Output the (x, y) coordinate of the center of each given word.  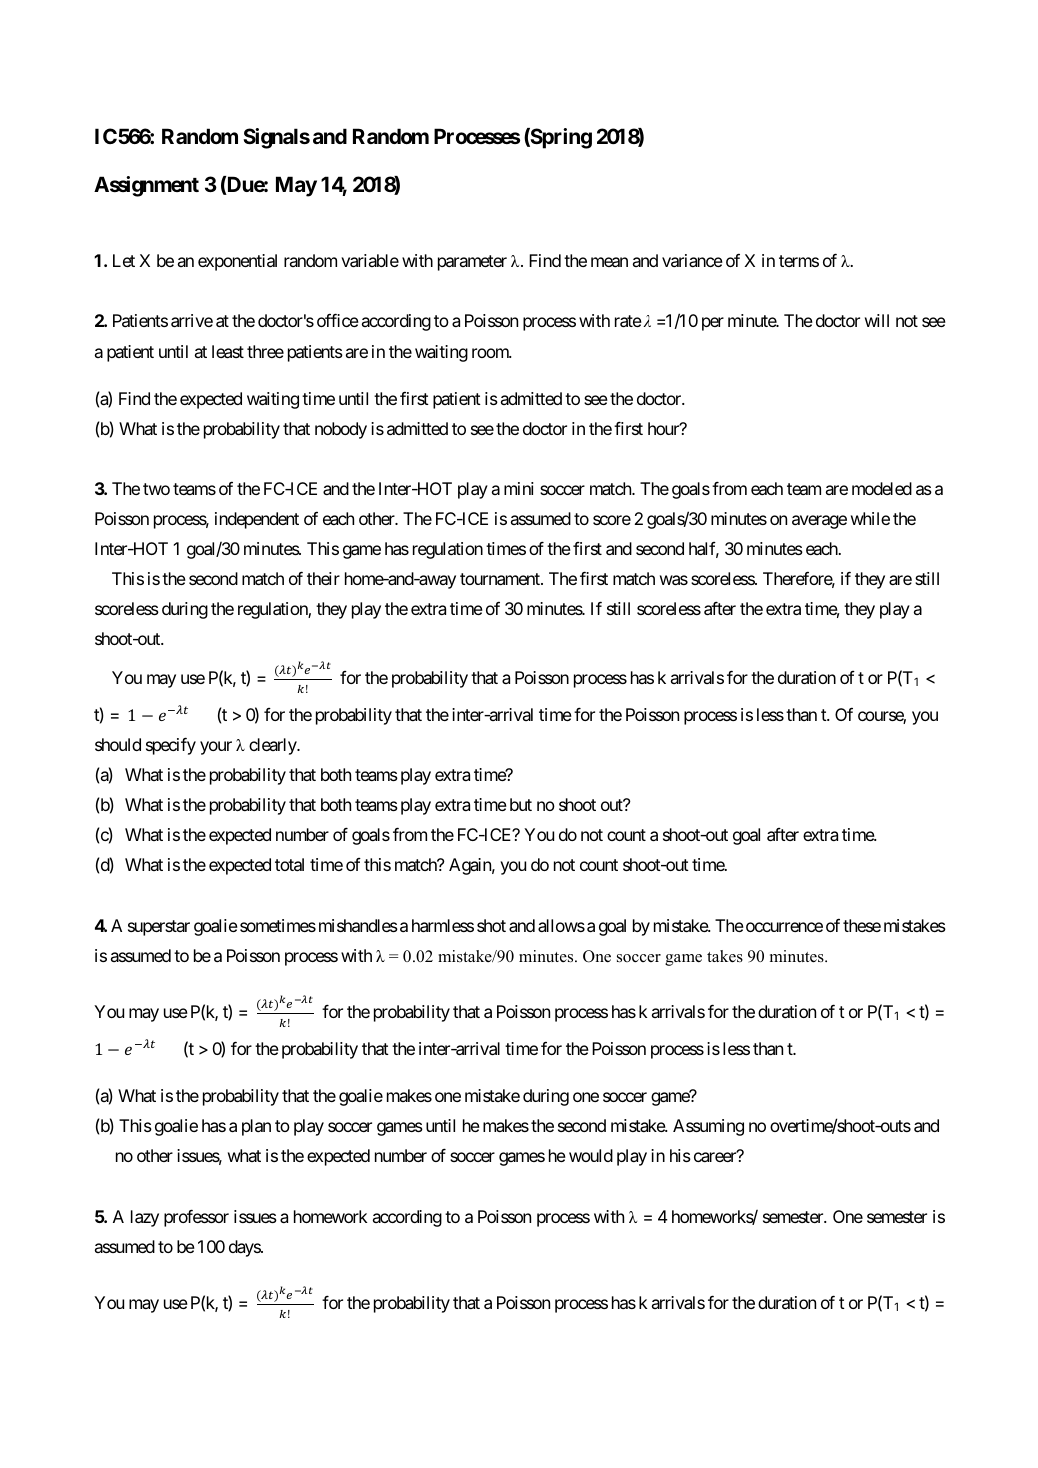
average (819, 522)
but (521, 804)
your (216, 748)
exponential (237, 262)
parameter (472, 263)
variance (692, 260)
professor (196, 1218)
